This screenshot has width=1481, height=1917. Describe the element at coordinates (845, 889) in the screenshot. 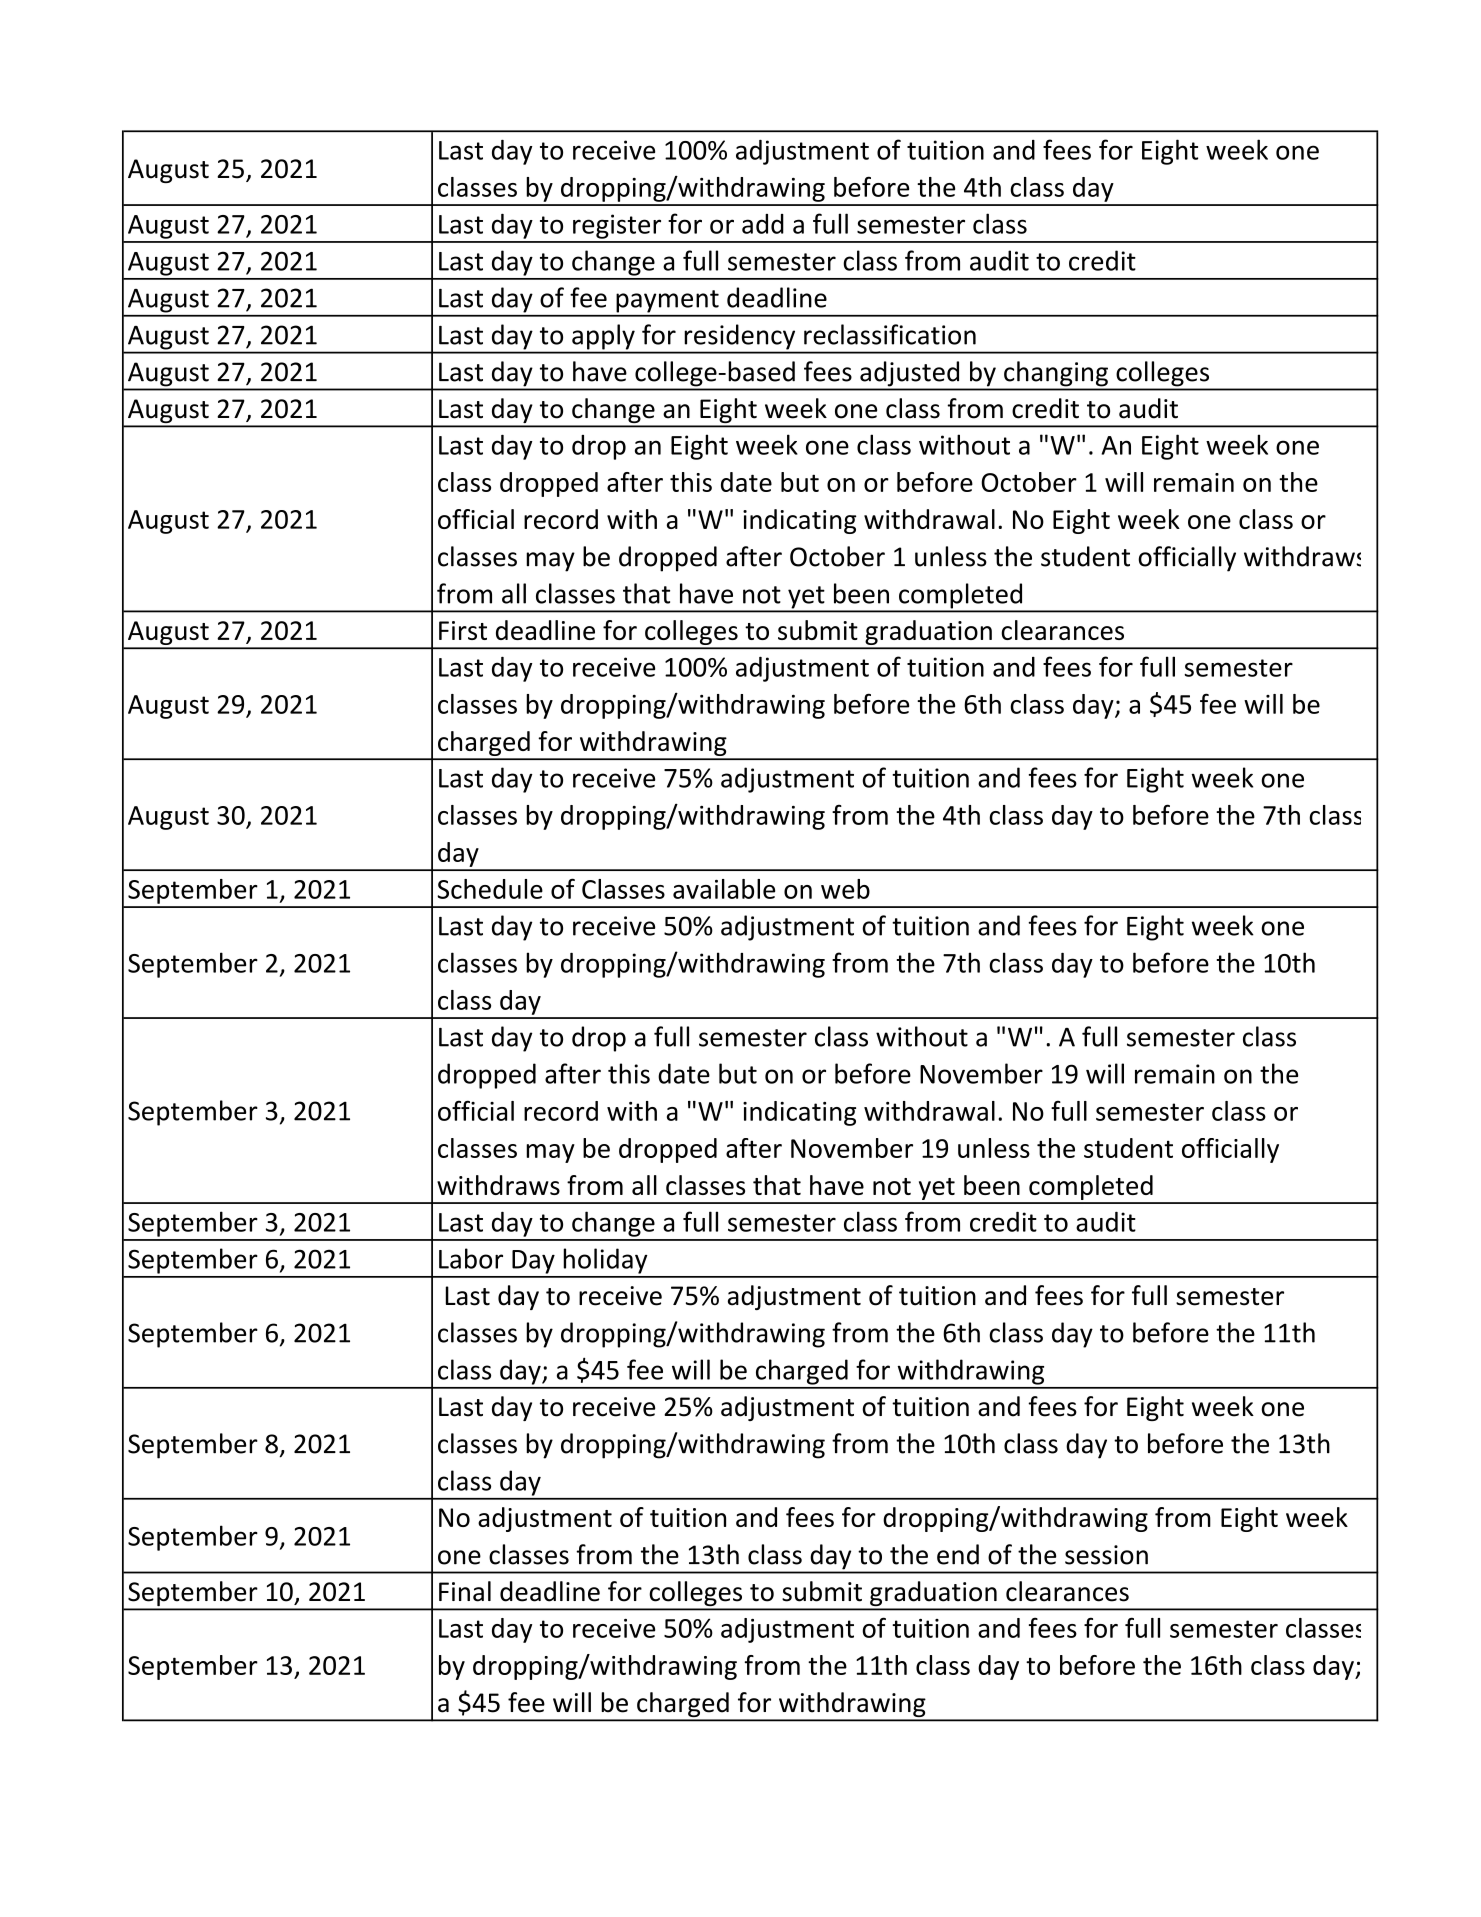

I see `web` at that location.
